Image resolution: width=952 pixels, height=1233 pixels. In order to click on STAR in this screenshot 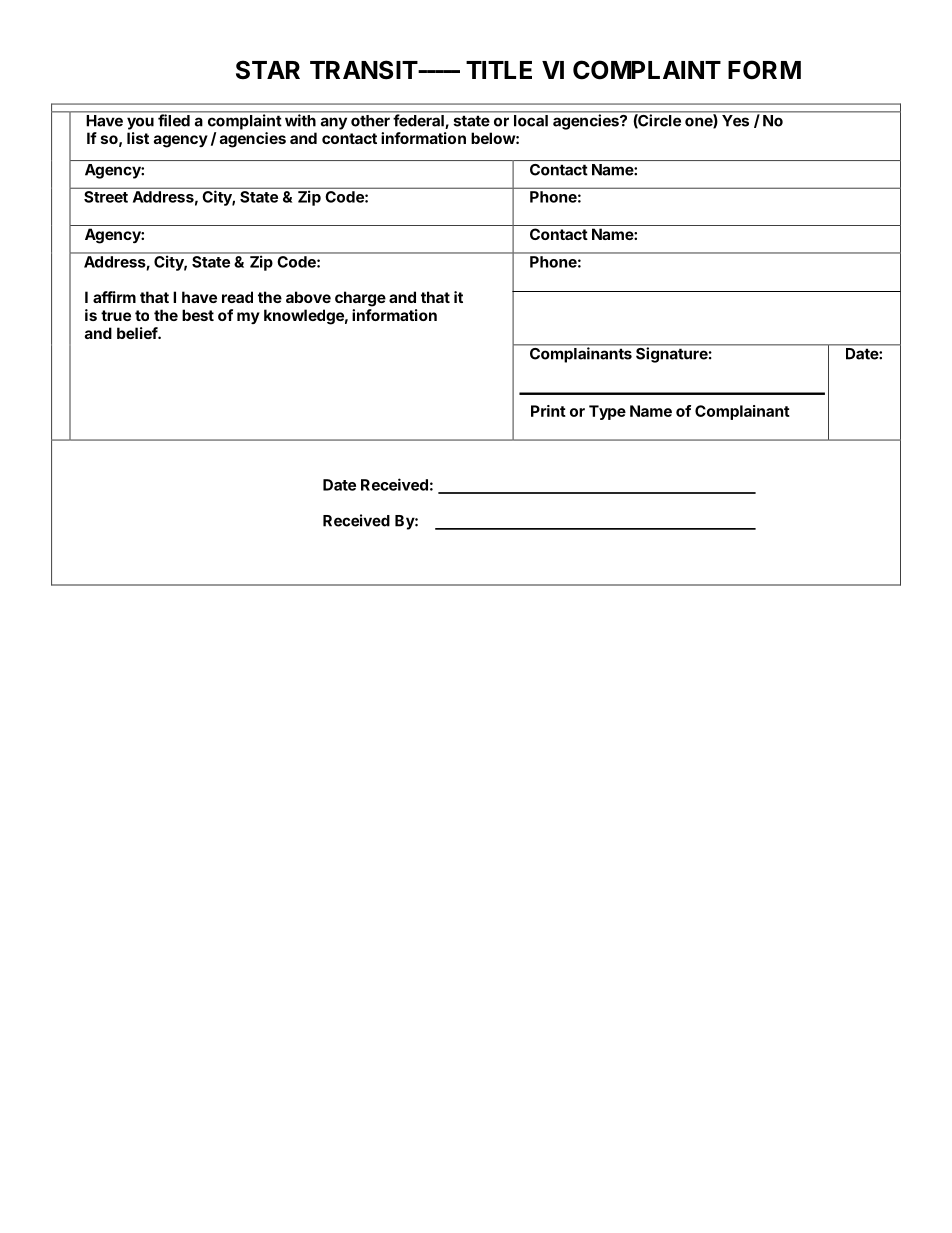, I will do `click(268, 70)`.
